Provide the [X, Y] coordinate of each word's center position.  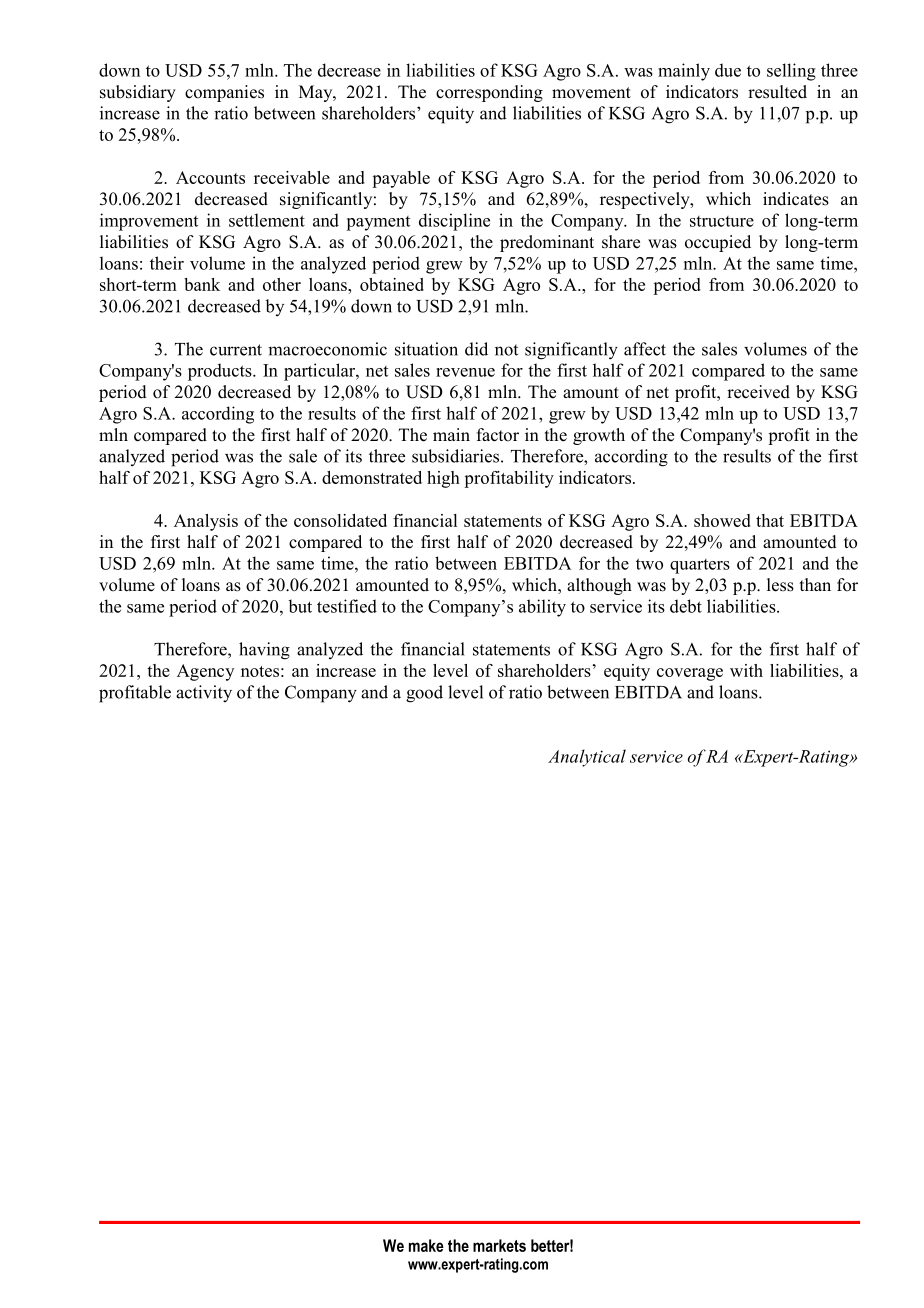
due [728, 70]
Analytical [587, 758]
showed [722, 520]
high [443, 479]
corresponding [489, 93]
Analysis [206, 522]
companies [224, 93]
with [746, 670]
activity [204, 694]
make [426, 1245]
